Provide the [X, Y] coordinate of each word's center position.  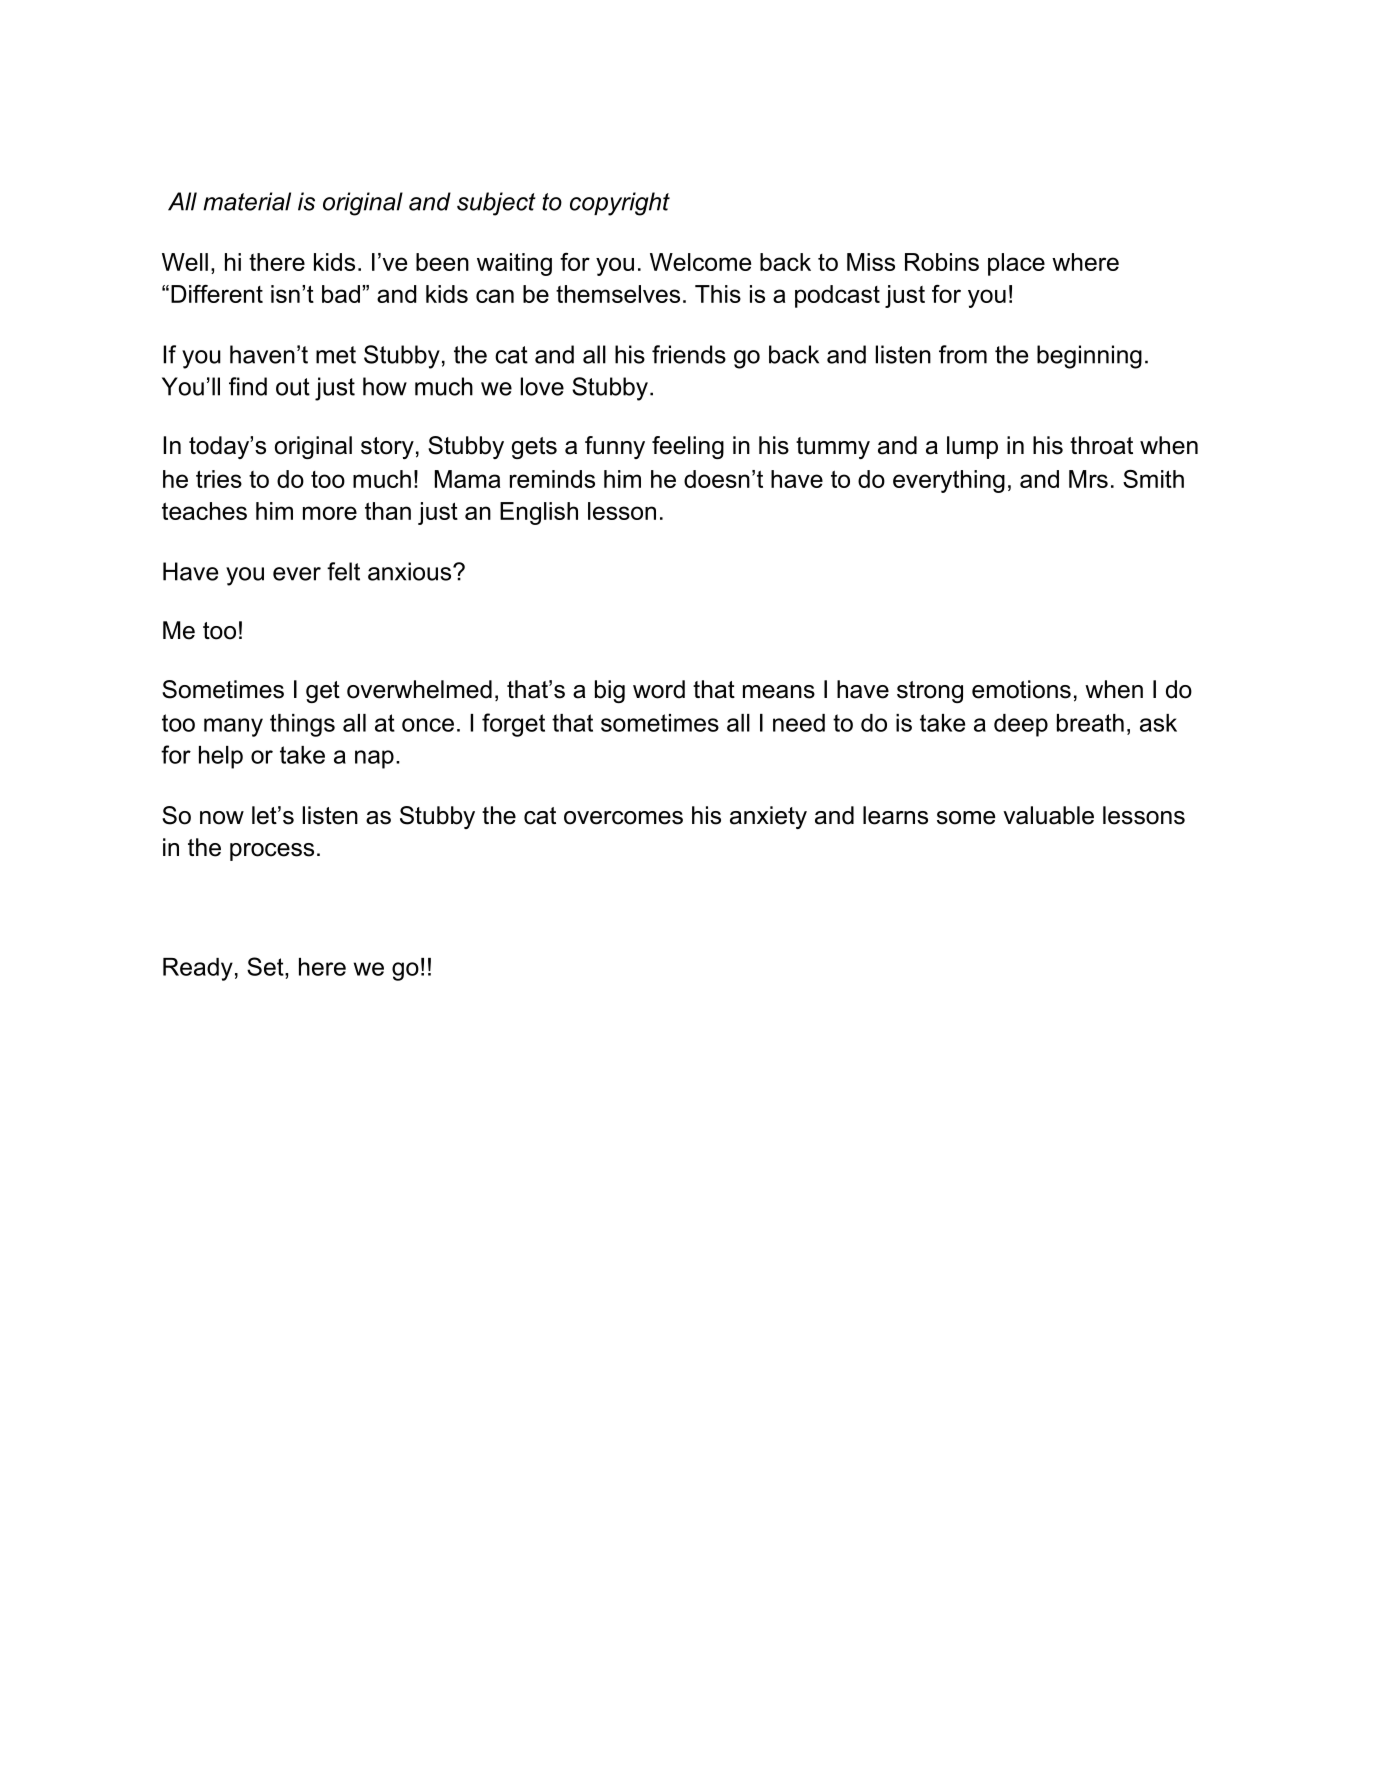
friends [689, 354]
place [1016, 264]
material [247, 201]
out [293, 387]
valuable [1048, 815]
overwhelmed [419, 689]
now [222, 818]
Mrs [1088, 479]
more [330, 513]
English [539, 513]
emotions [1021, 689]
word [659, 689]
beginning [1089, 357]
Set [266, 966]
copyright [620, 204]
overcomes [623, 818]
